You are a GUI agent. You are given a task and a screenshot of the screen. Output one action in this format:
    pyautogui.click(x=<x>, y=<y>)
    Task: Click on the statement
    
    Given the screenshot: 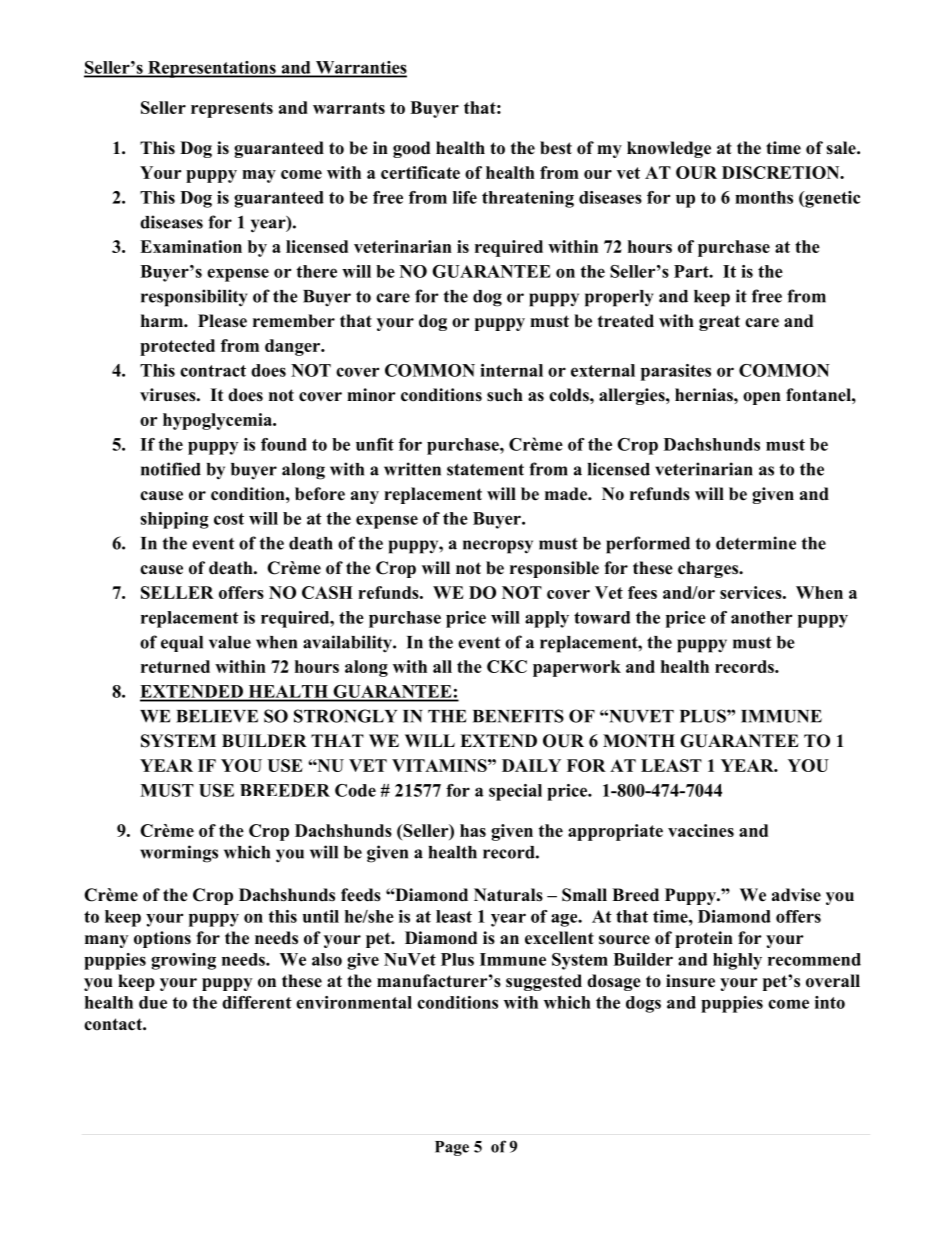 What is the action you would take?
    pyautogui.click(x=485, y=470)
